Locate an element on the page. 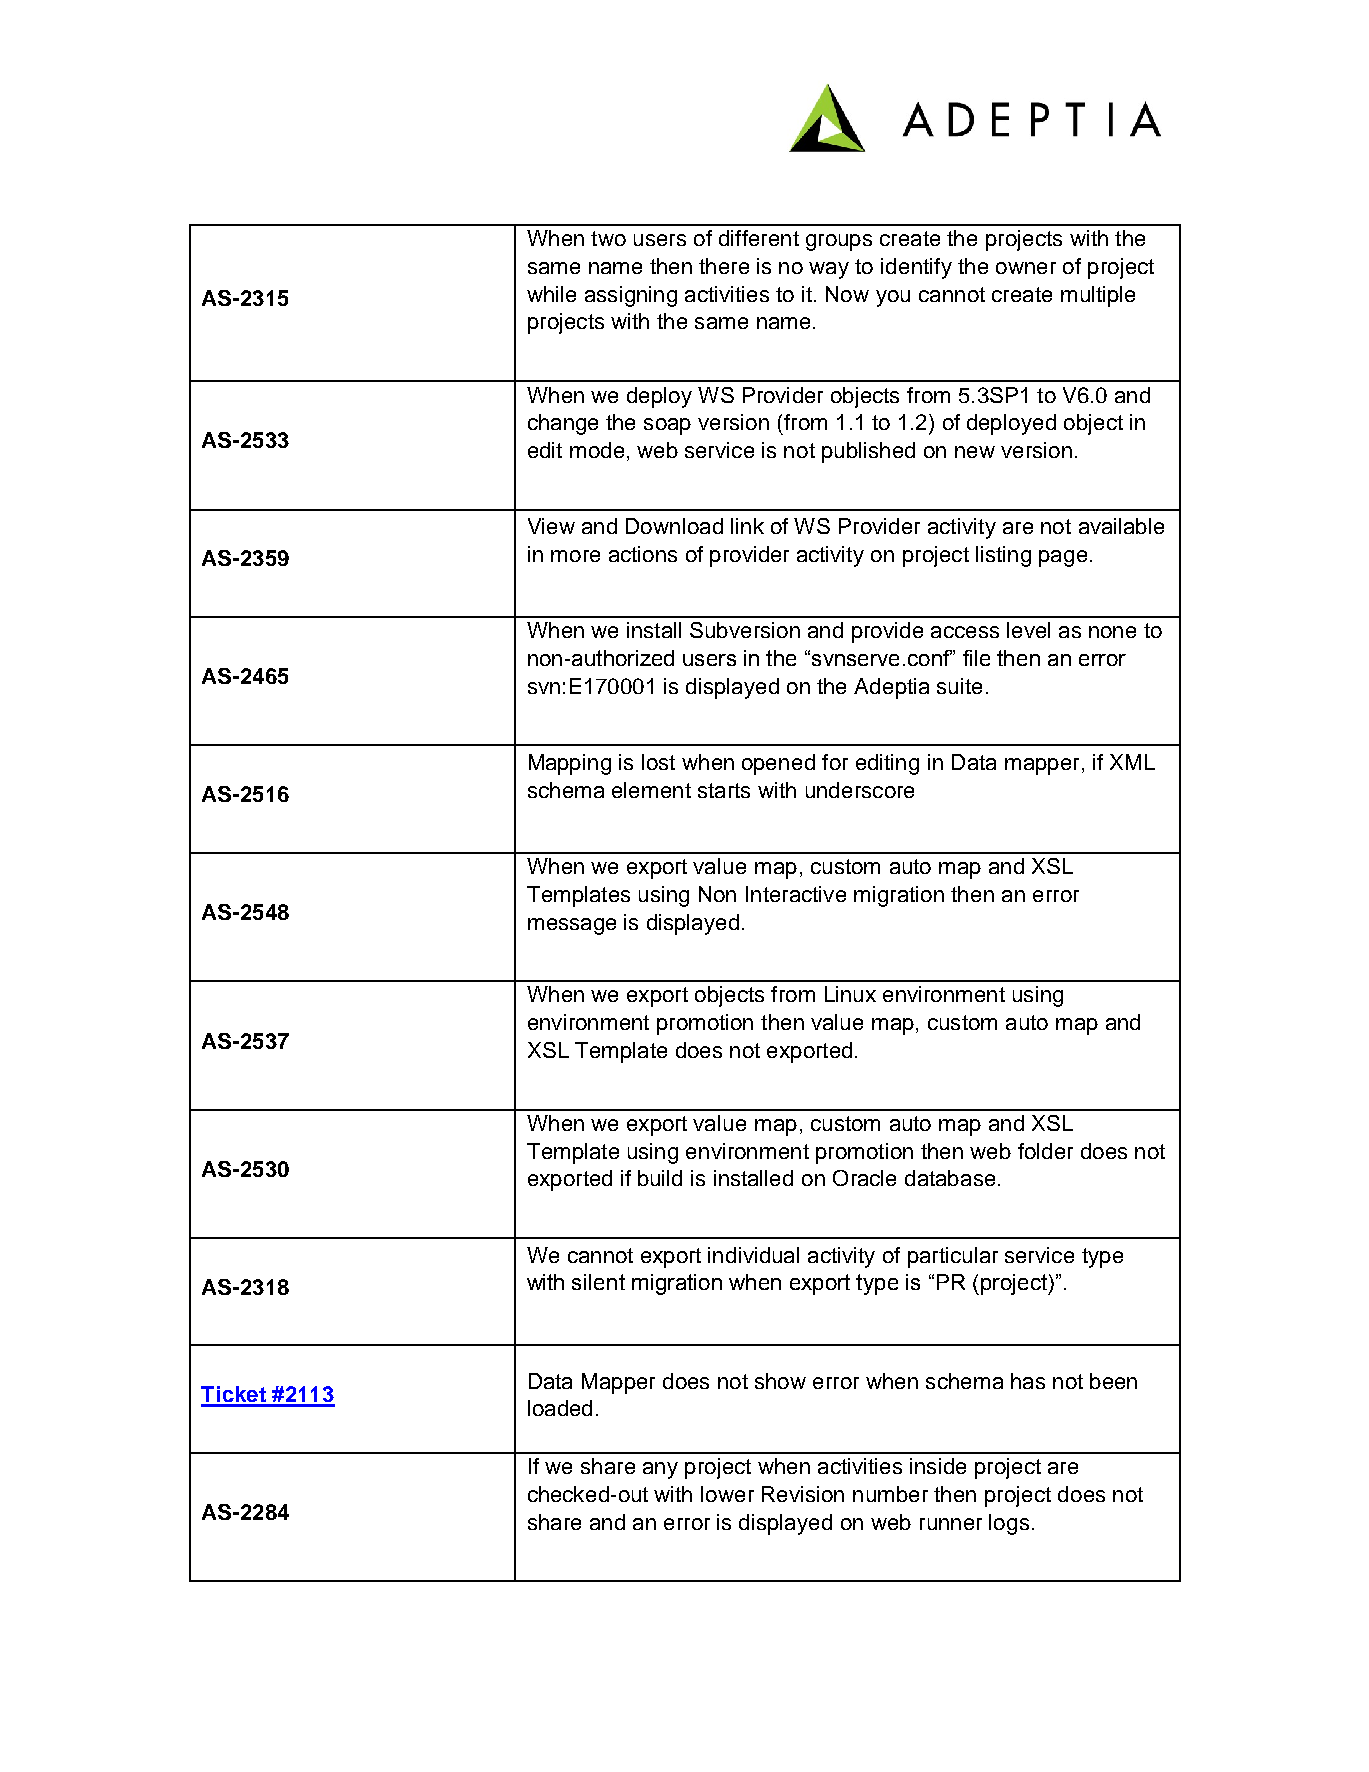 The width and height of the page is (1369, 1772). Interactive is located at coordinates (796, 894).
